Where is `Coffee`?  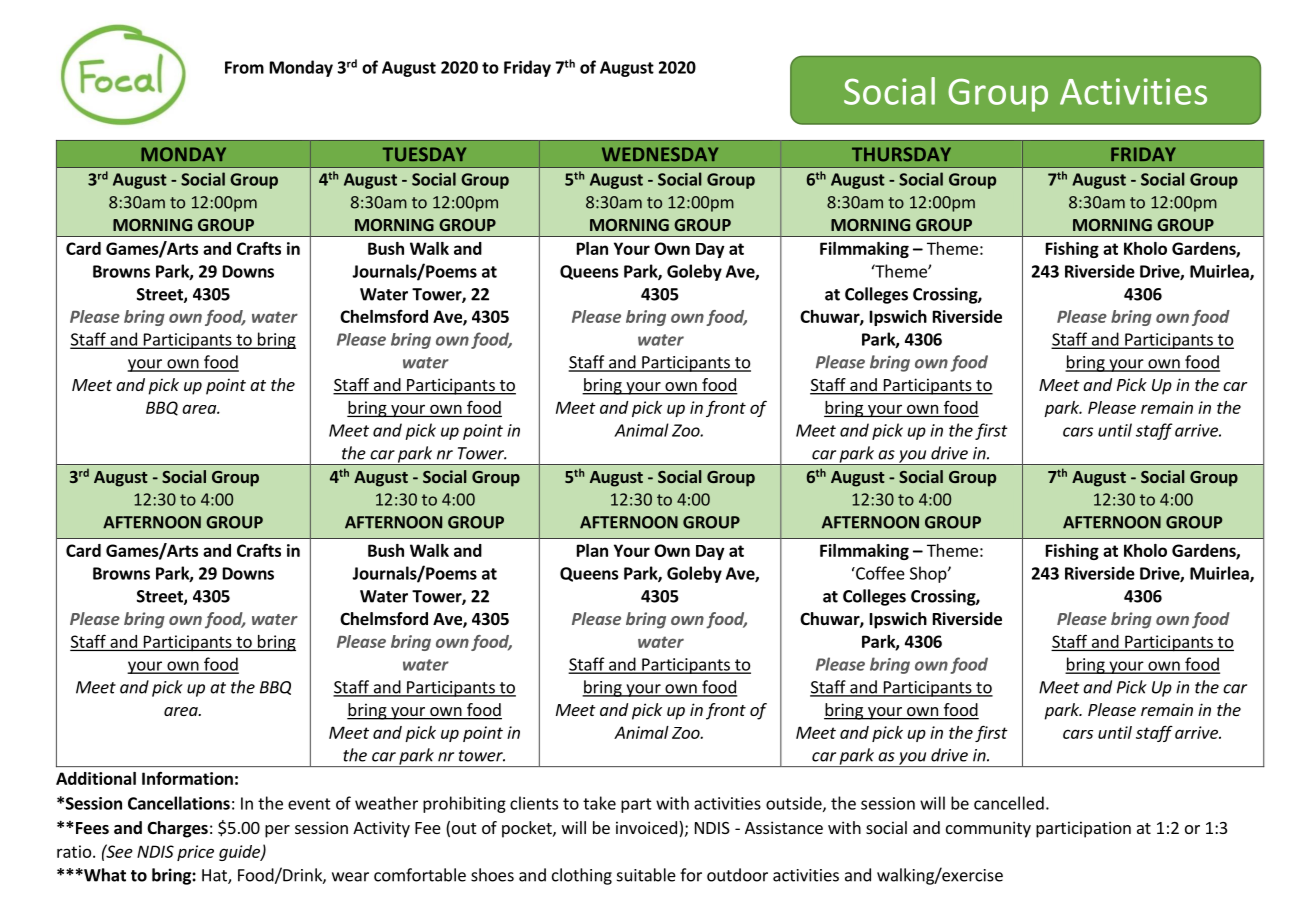 Coffee is located at coordinates (879, 573).
